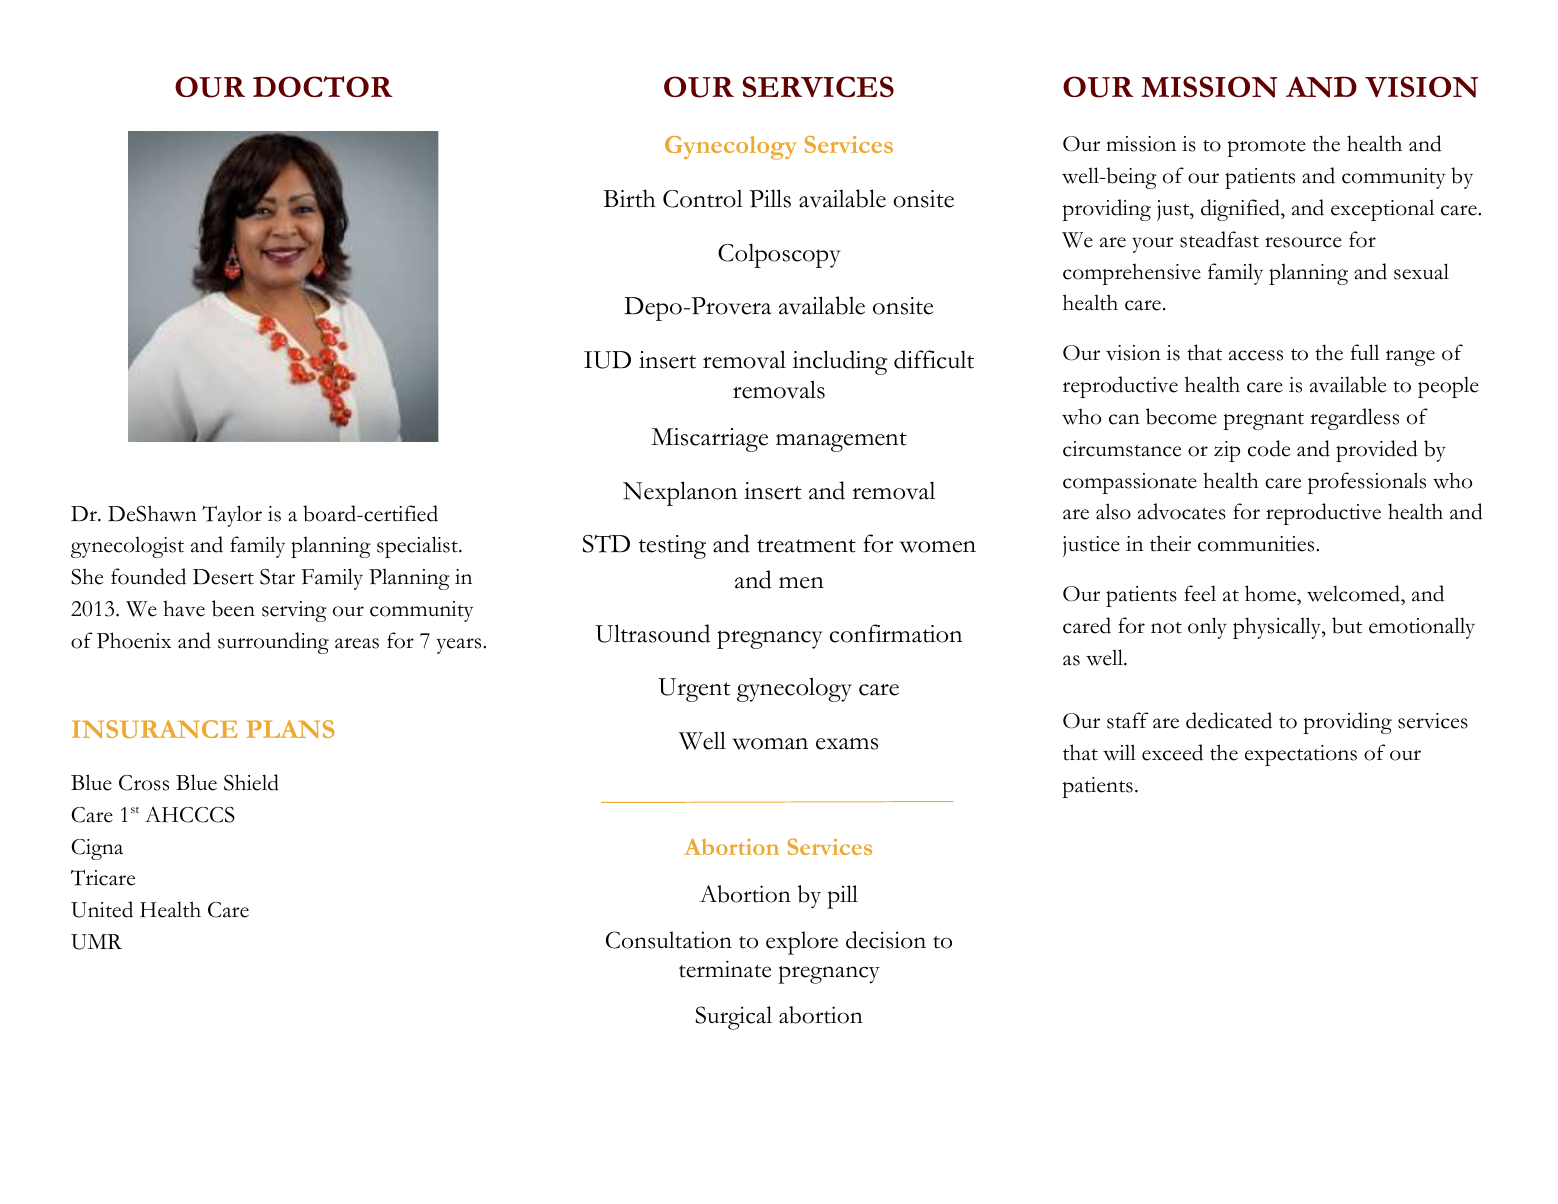 The height and width of the image is (1204, 1558). I want to click on terminate, so click(725, 969).
